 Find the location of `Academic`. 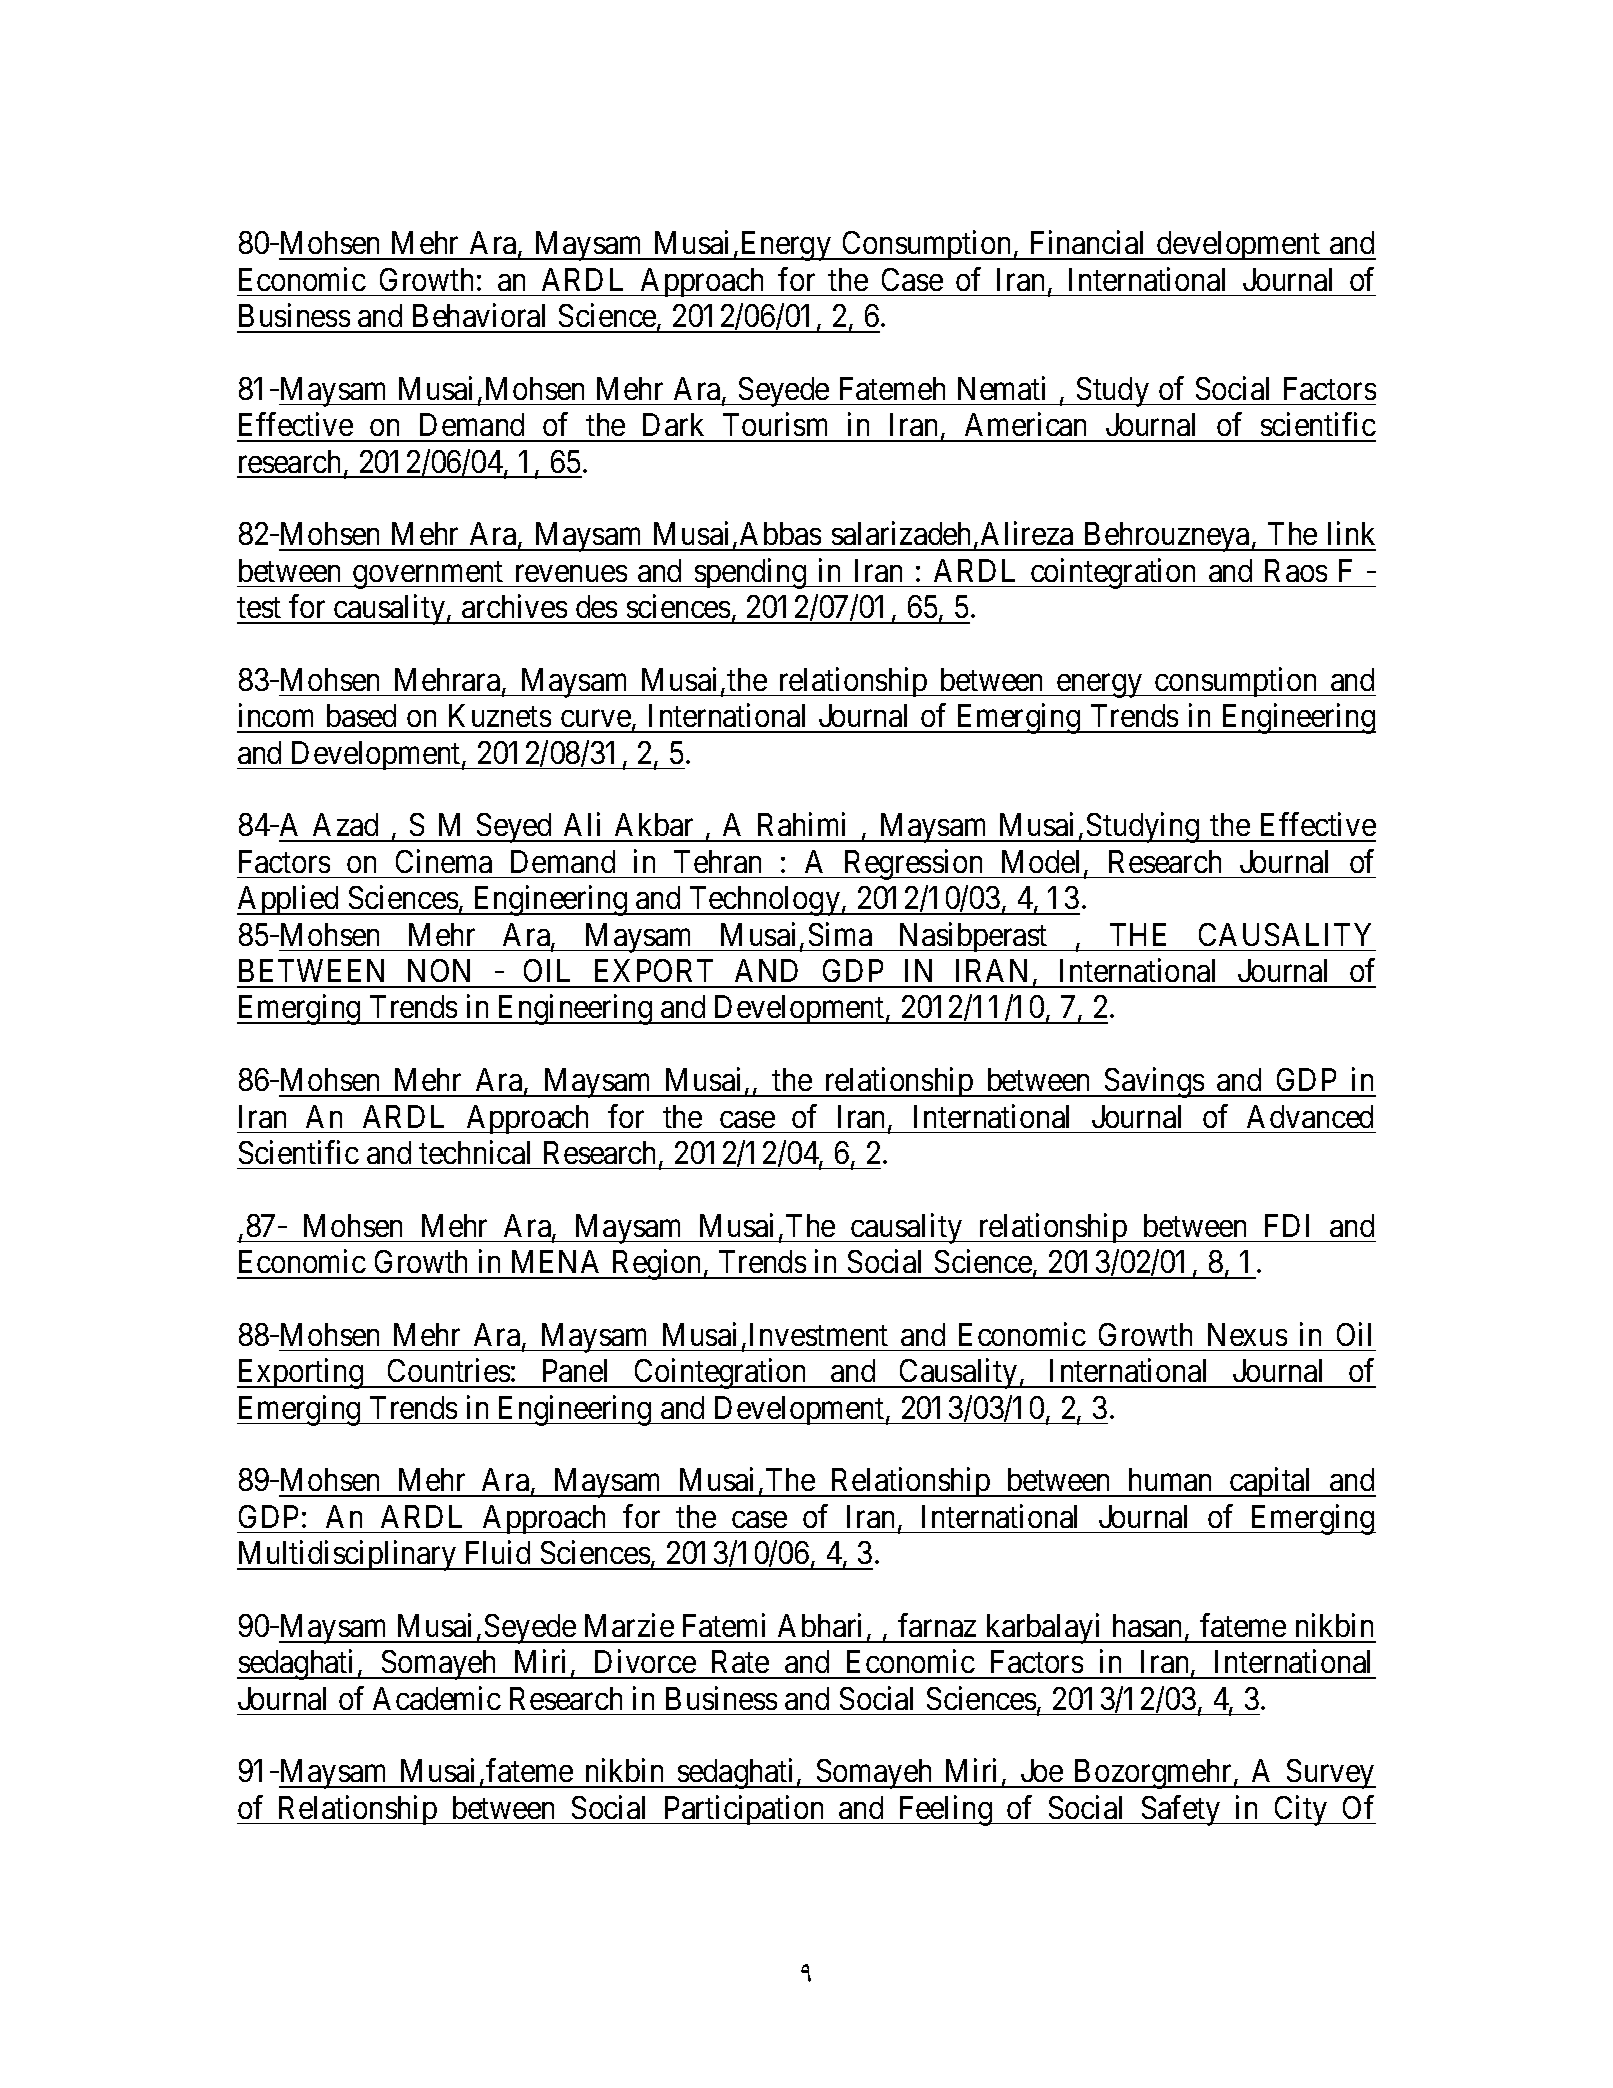

Academic is located at coordinates (437, 1698).
